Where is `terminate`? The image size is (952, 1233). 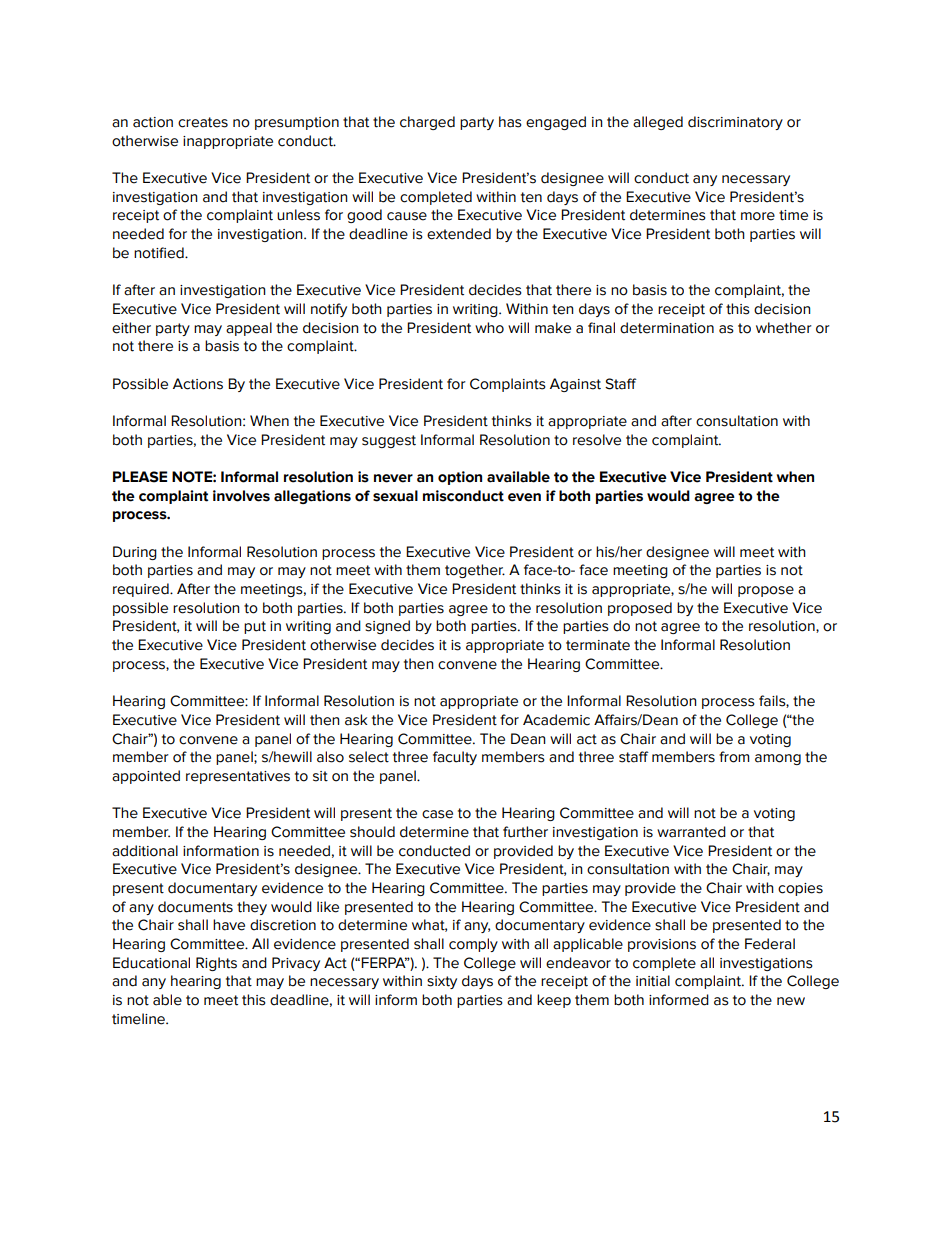 terminate is located at coordinates (598, 645).
